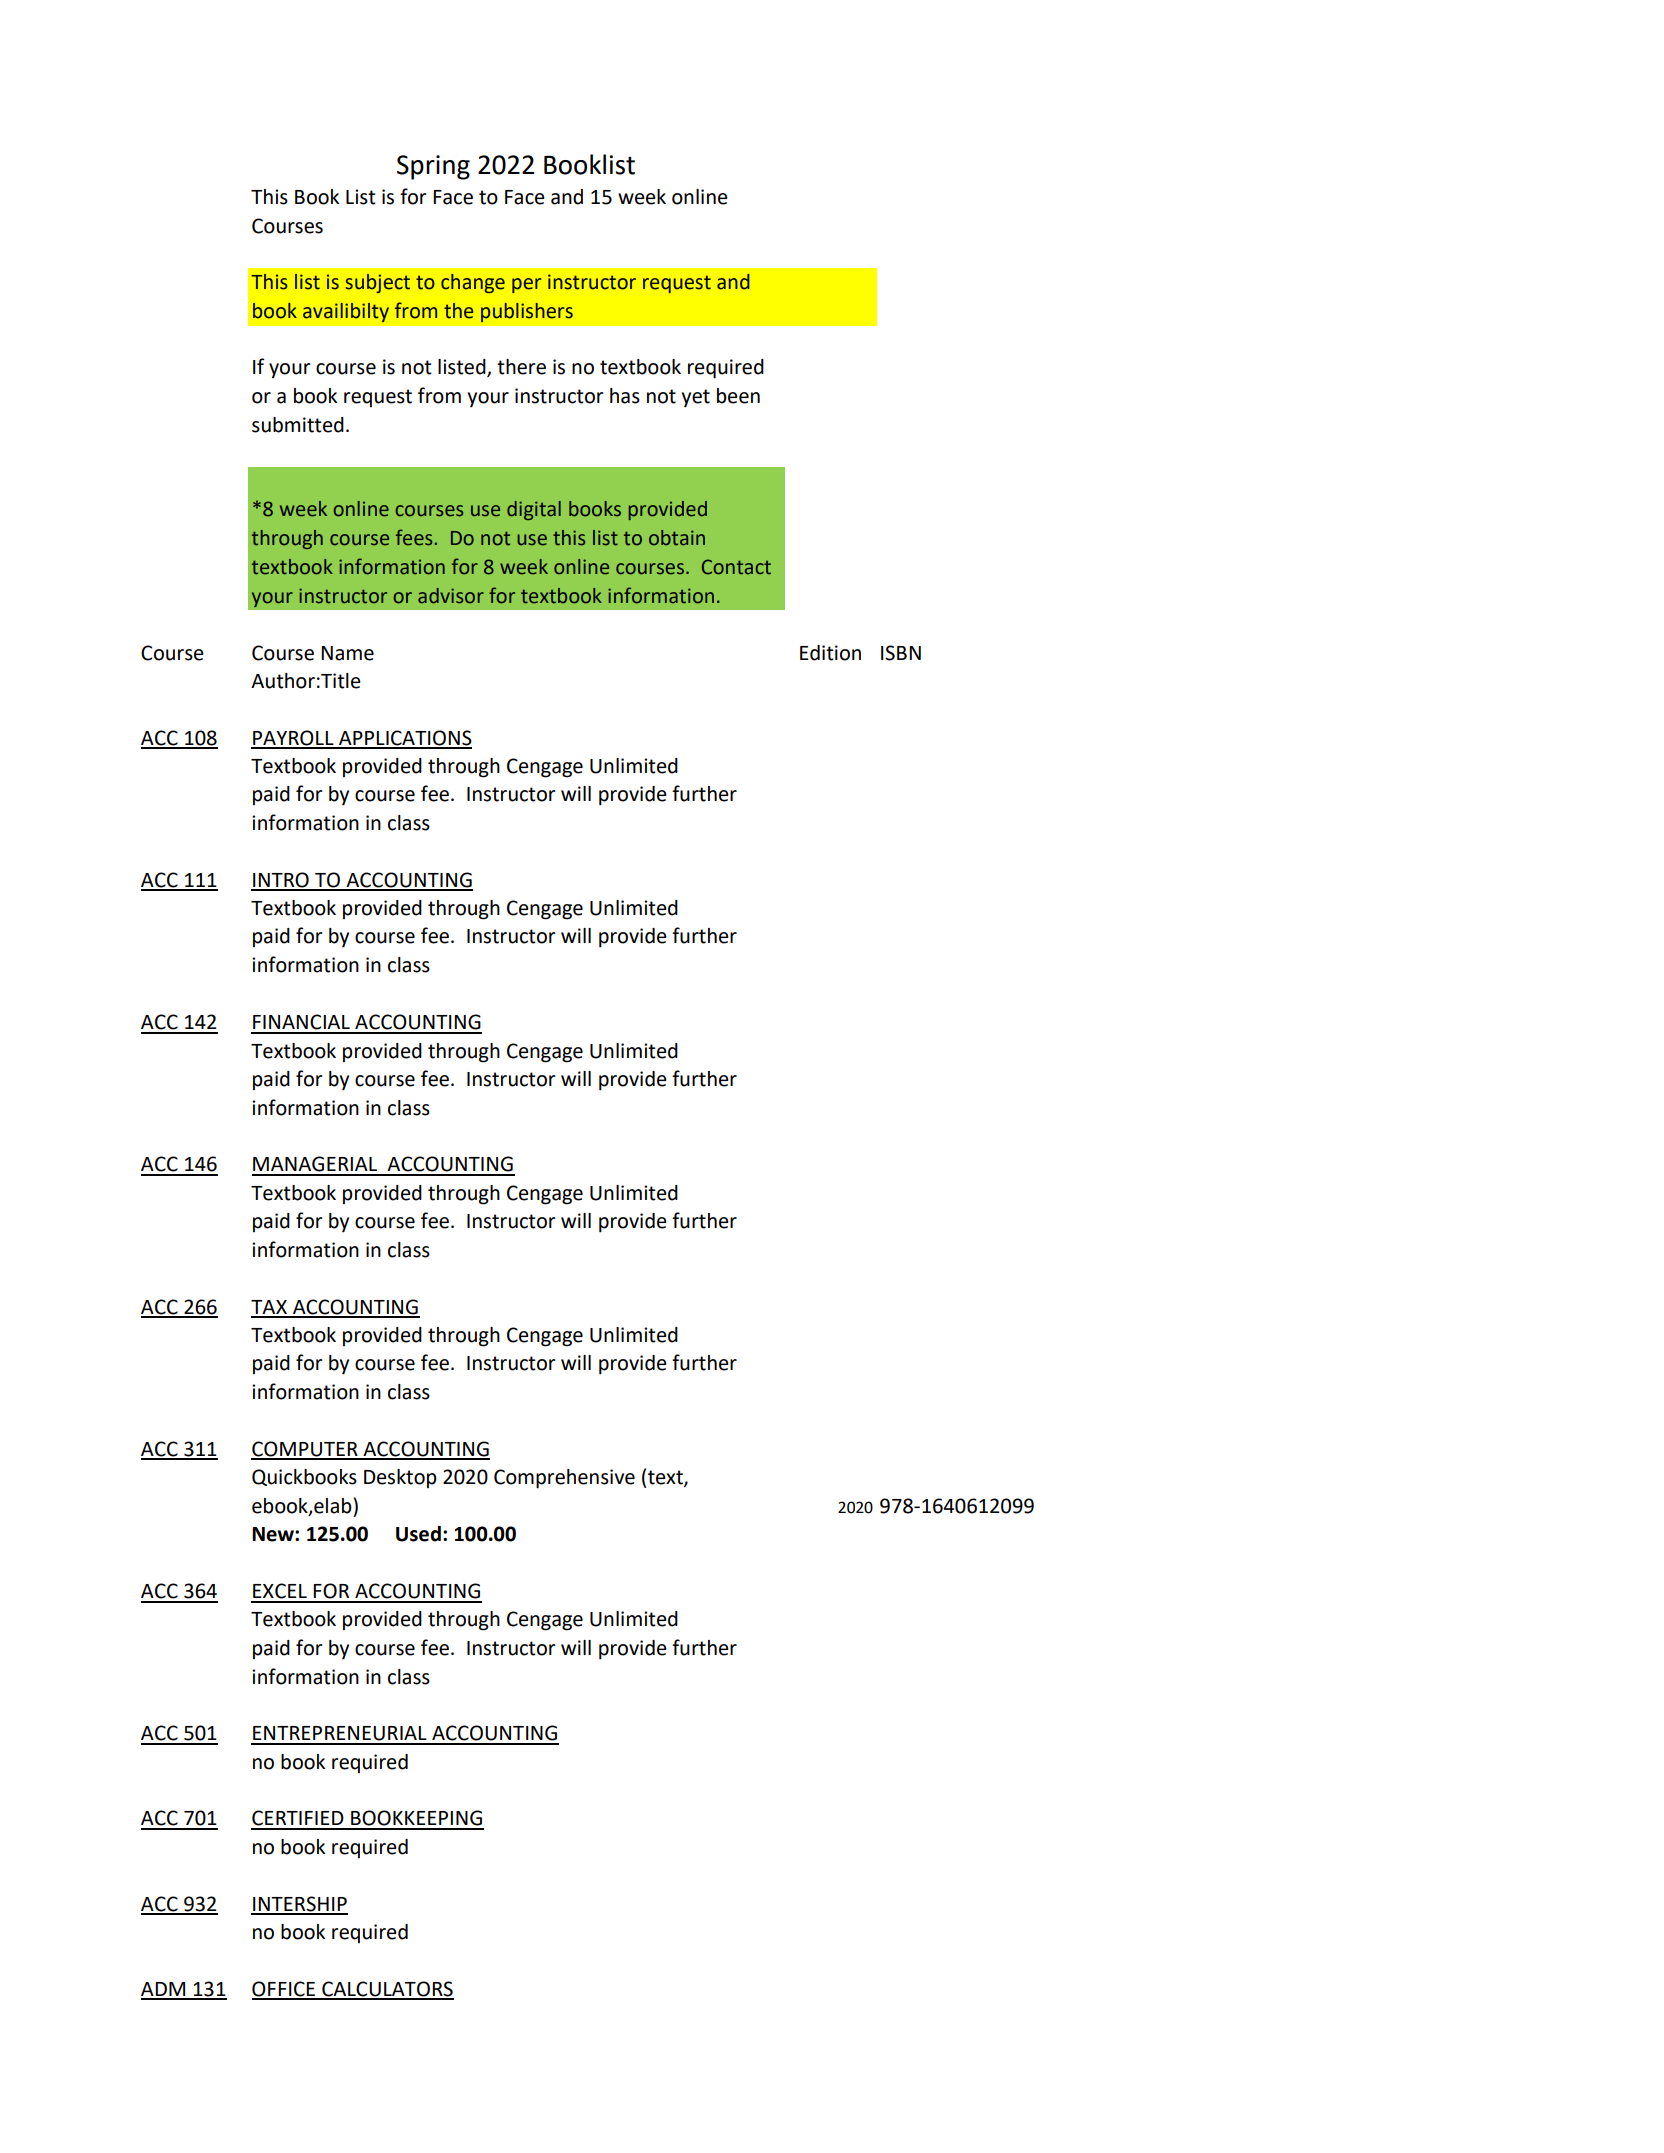 The height and width of the document is (2153, 1664). What do you see at coordinates (677, 538) in the document?
I see `obtain` at bounding box center [677, 538].
